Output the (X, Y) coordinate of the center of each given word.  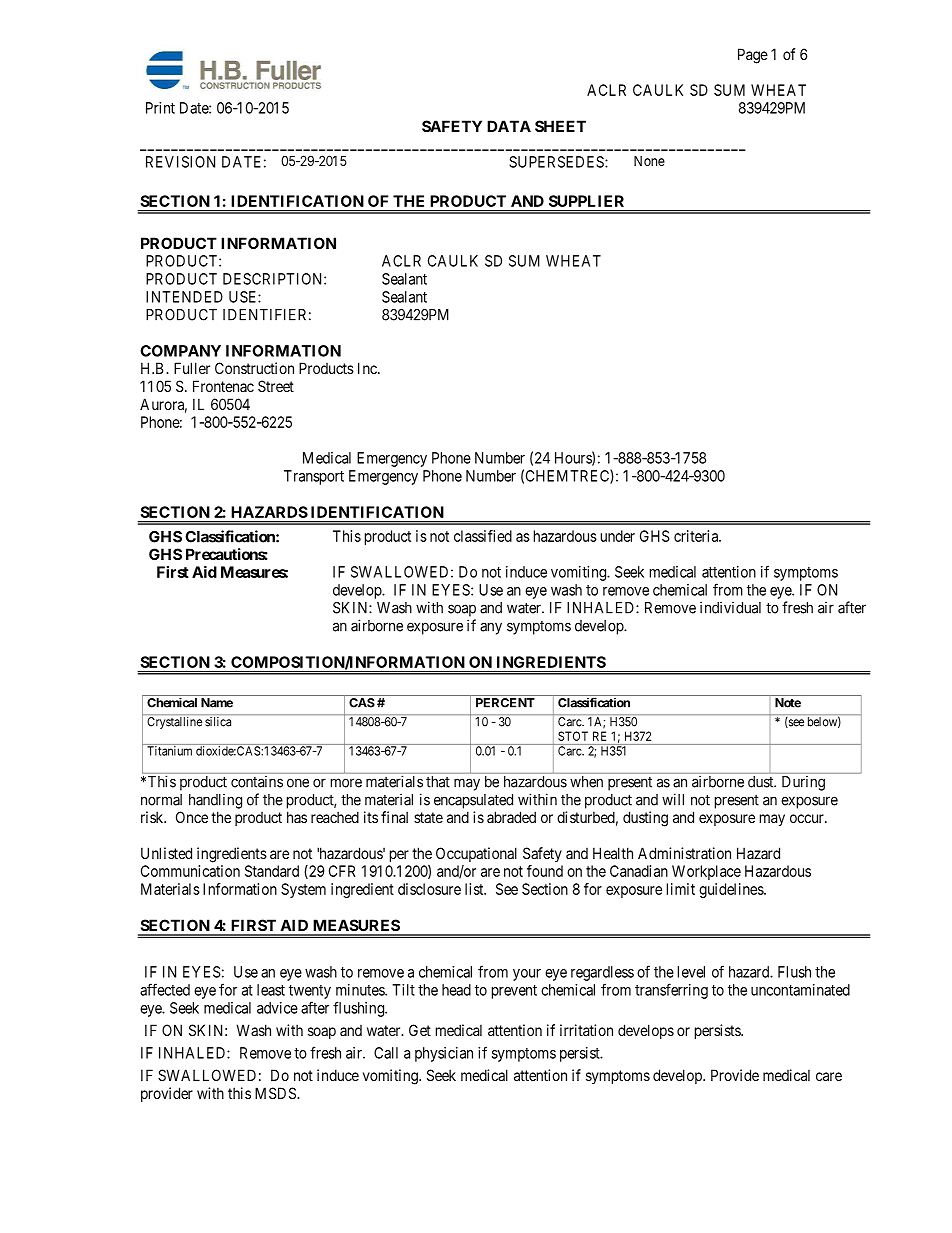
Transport (314, 477)
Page (753, 56)
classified (483, 536)
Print (160, 108)
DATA (509, 126)
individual (730, 607)
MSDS (276, 1093)
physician (444, 1054)
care (829, 1076)
